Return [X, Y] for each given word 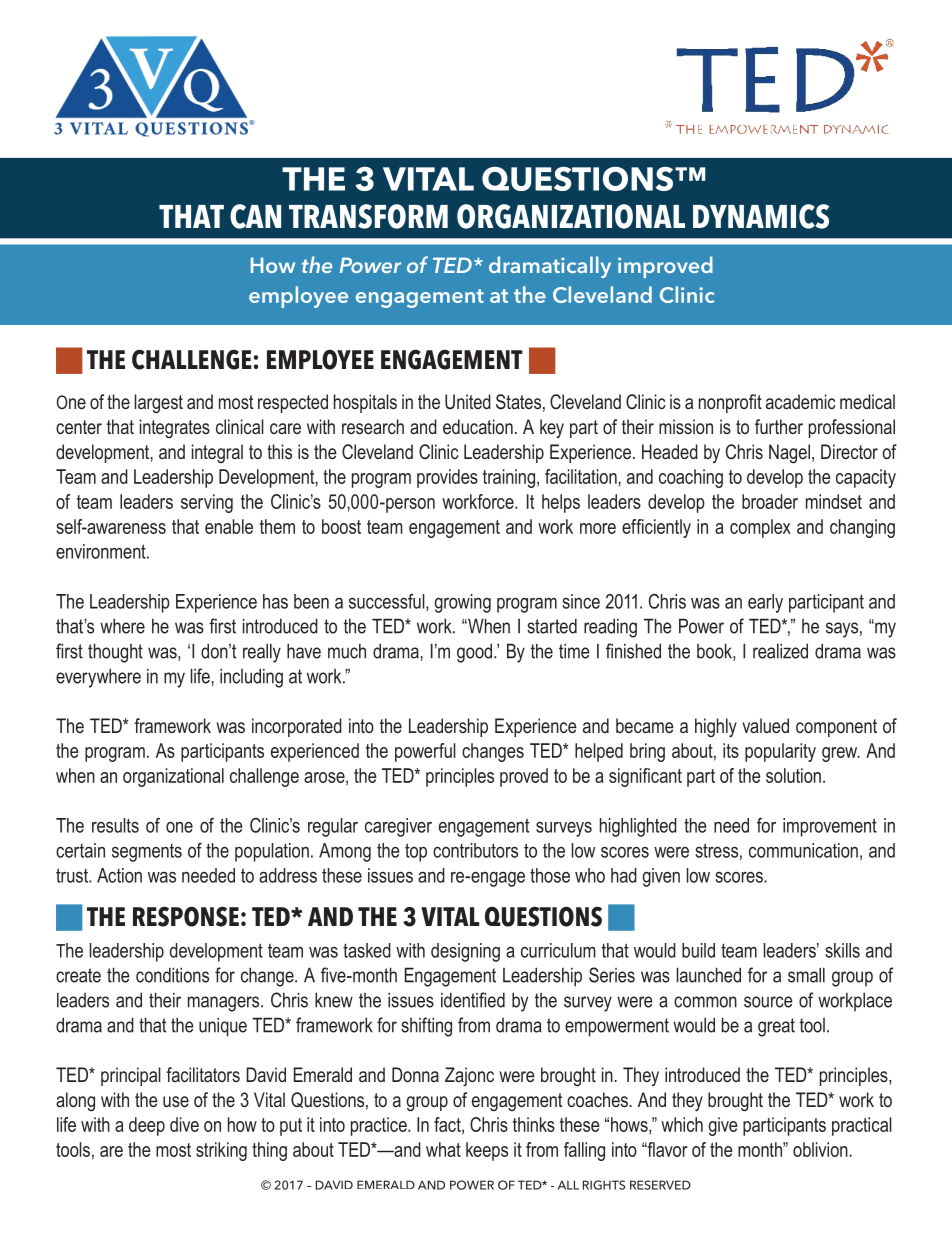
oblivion [821, 1149]
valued [765, 725]
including [251, 678]
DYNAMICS [761, 216]
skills [842, 950]
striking [221, 1151]
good [476, 653]
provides [447, 478]
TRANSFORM [368, 216]
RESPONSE [186, 916]
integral [217, 453]
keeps [487, 1151]
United [468, 401]
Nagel [789, 454]
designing [465, 952]
